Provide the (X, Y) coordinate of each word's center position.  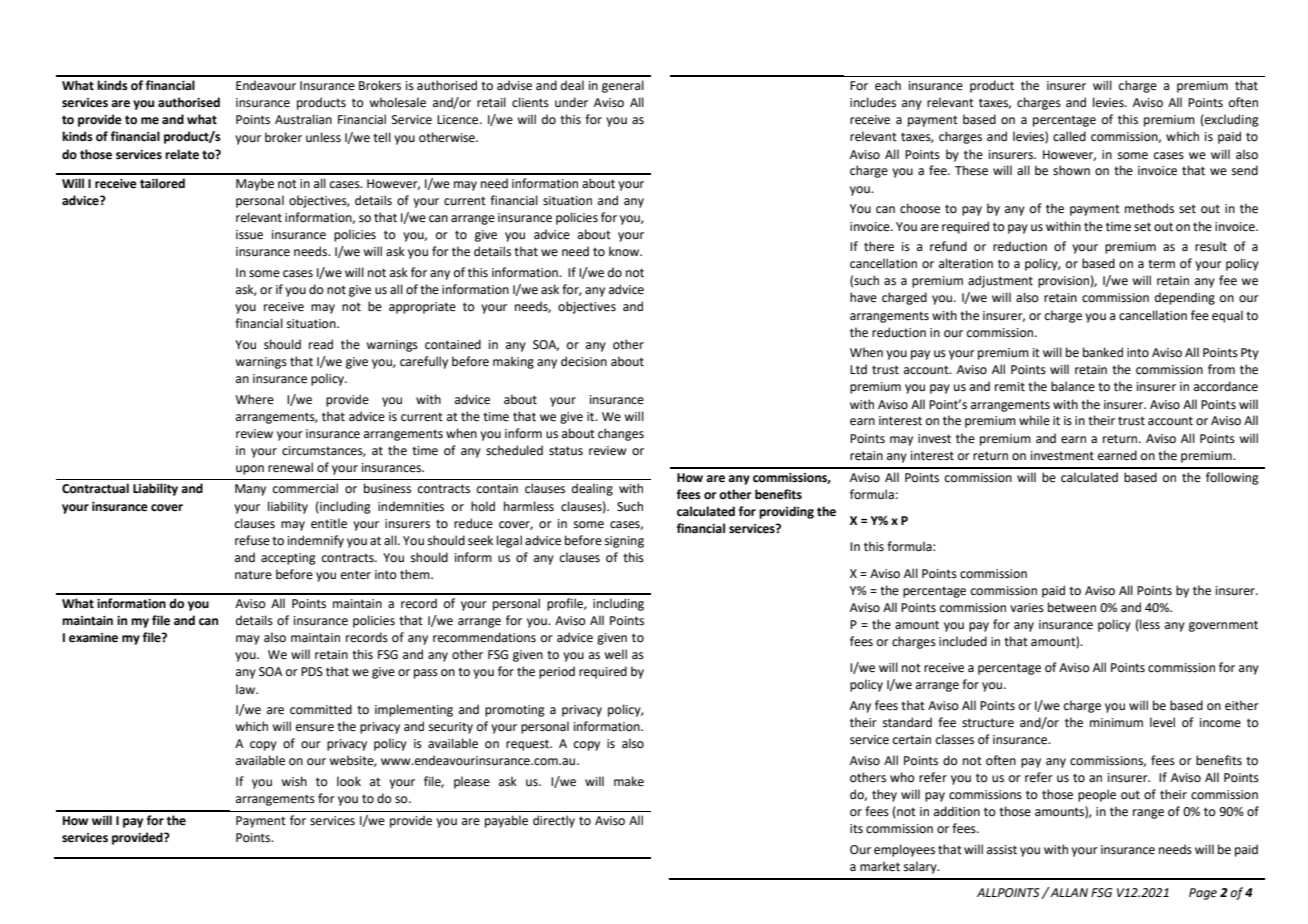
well (615, 654)
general (623, 86)
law (246, 689)
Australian (303, 119)
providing (786, 512)
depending (1185, 298)
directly (554, 821)
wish (294, 781)
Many (250, 490)
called (1069, 136)
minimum (1116, 723)
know (625, 251)
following (1232, 478)
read (321, 344)
